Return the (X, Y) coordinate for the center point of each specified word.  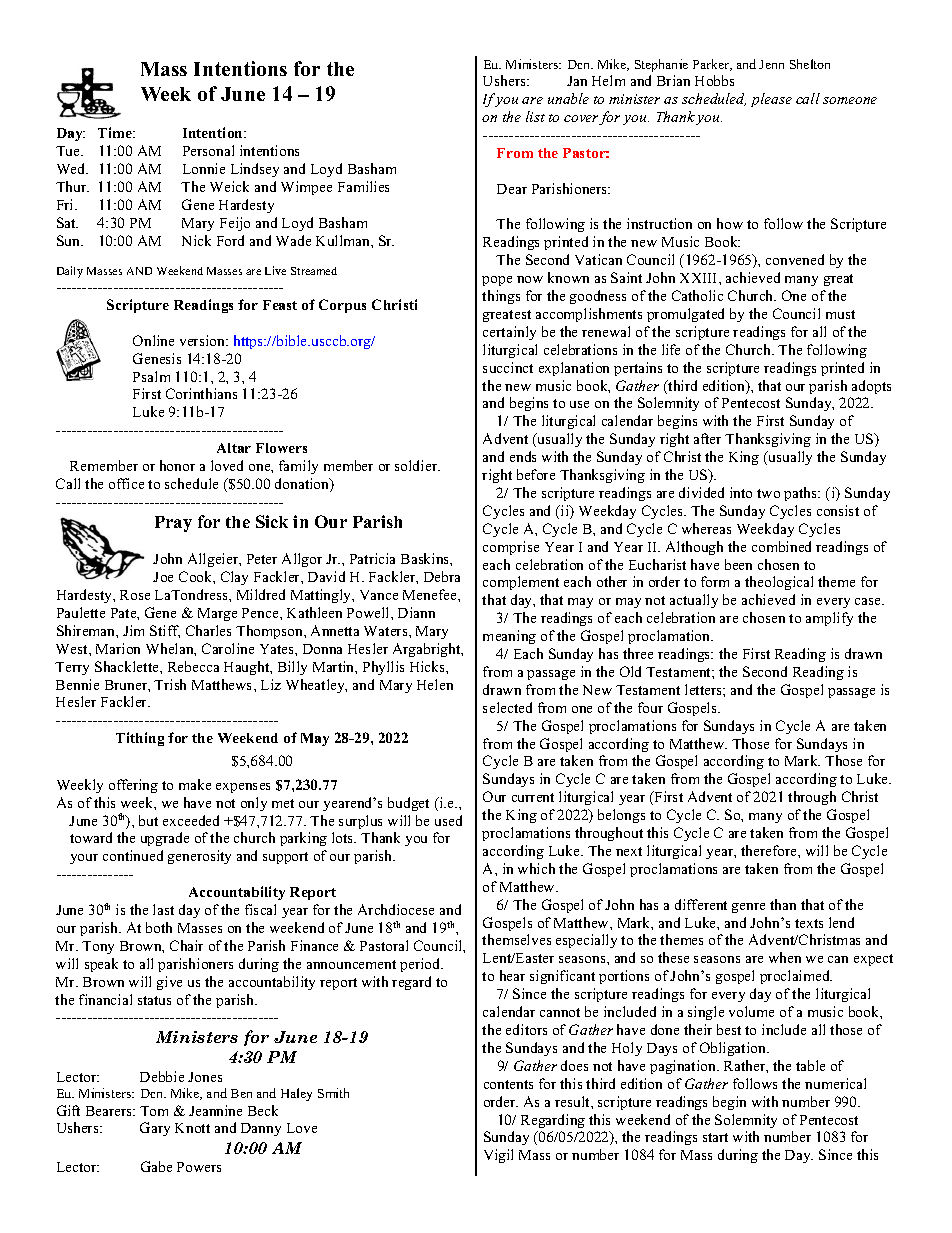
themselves (516, 939)
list (535, 116)
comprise (511, 548)
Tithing (140, 739)
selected (507, 707)
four (650, 707)
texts (809, 923)
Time (116, 132)
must (840, 314)
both (159, 927)
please (771, 100)
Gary (155, 1129)
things (501, 297)
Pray (173, 524)
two (768, 493)
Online (153, 340)
